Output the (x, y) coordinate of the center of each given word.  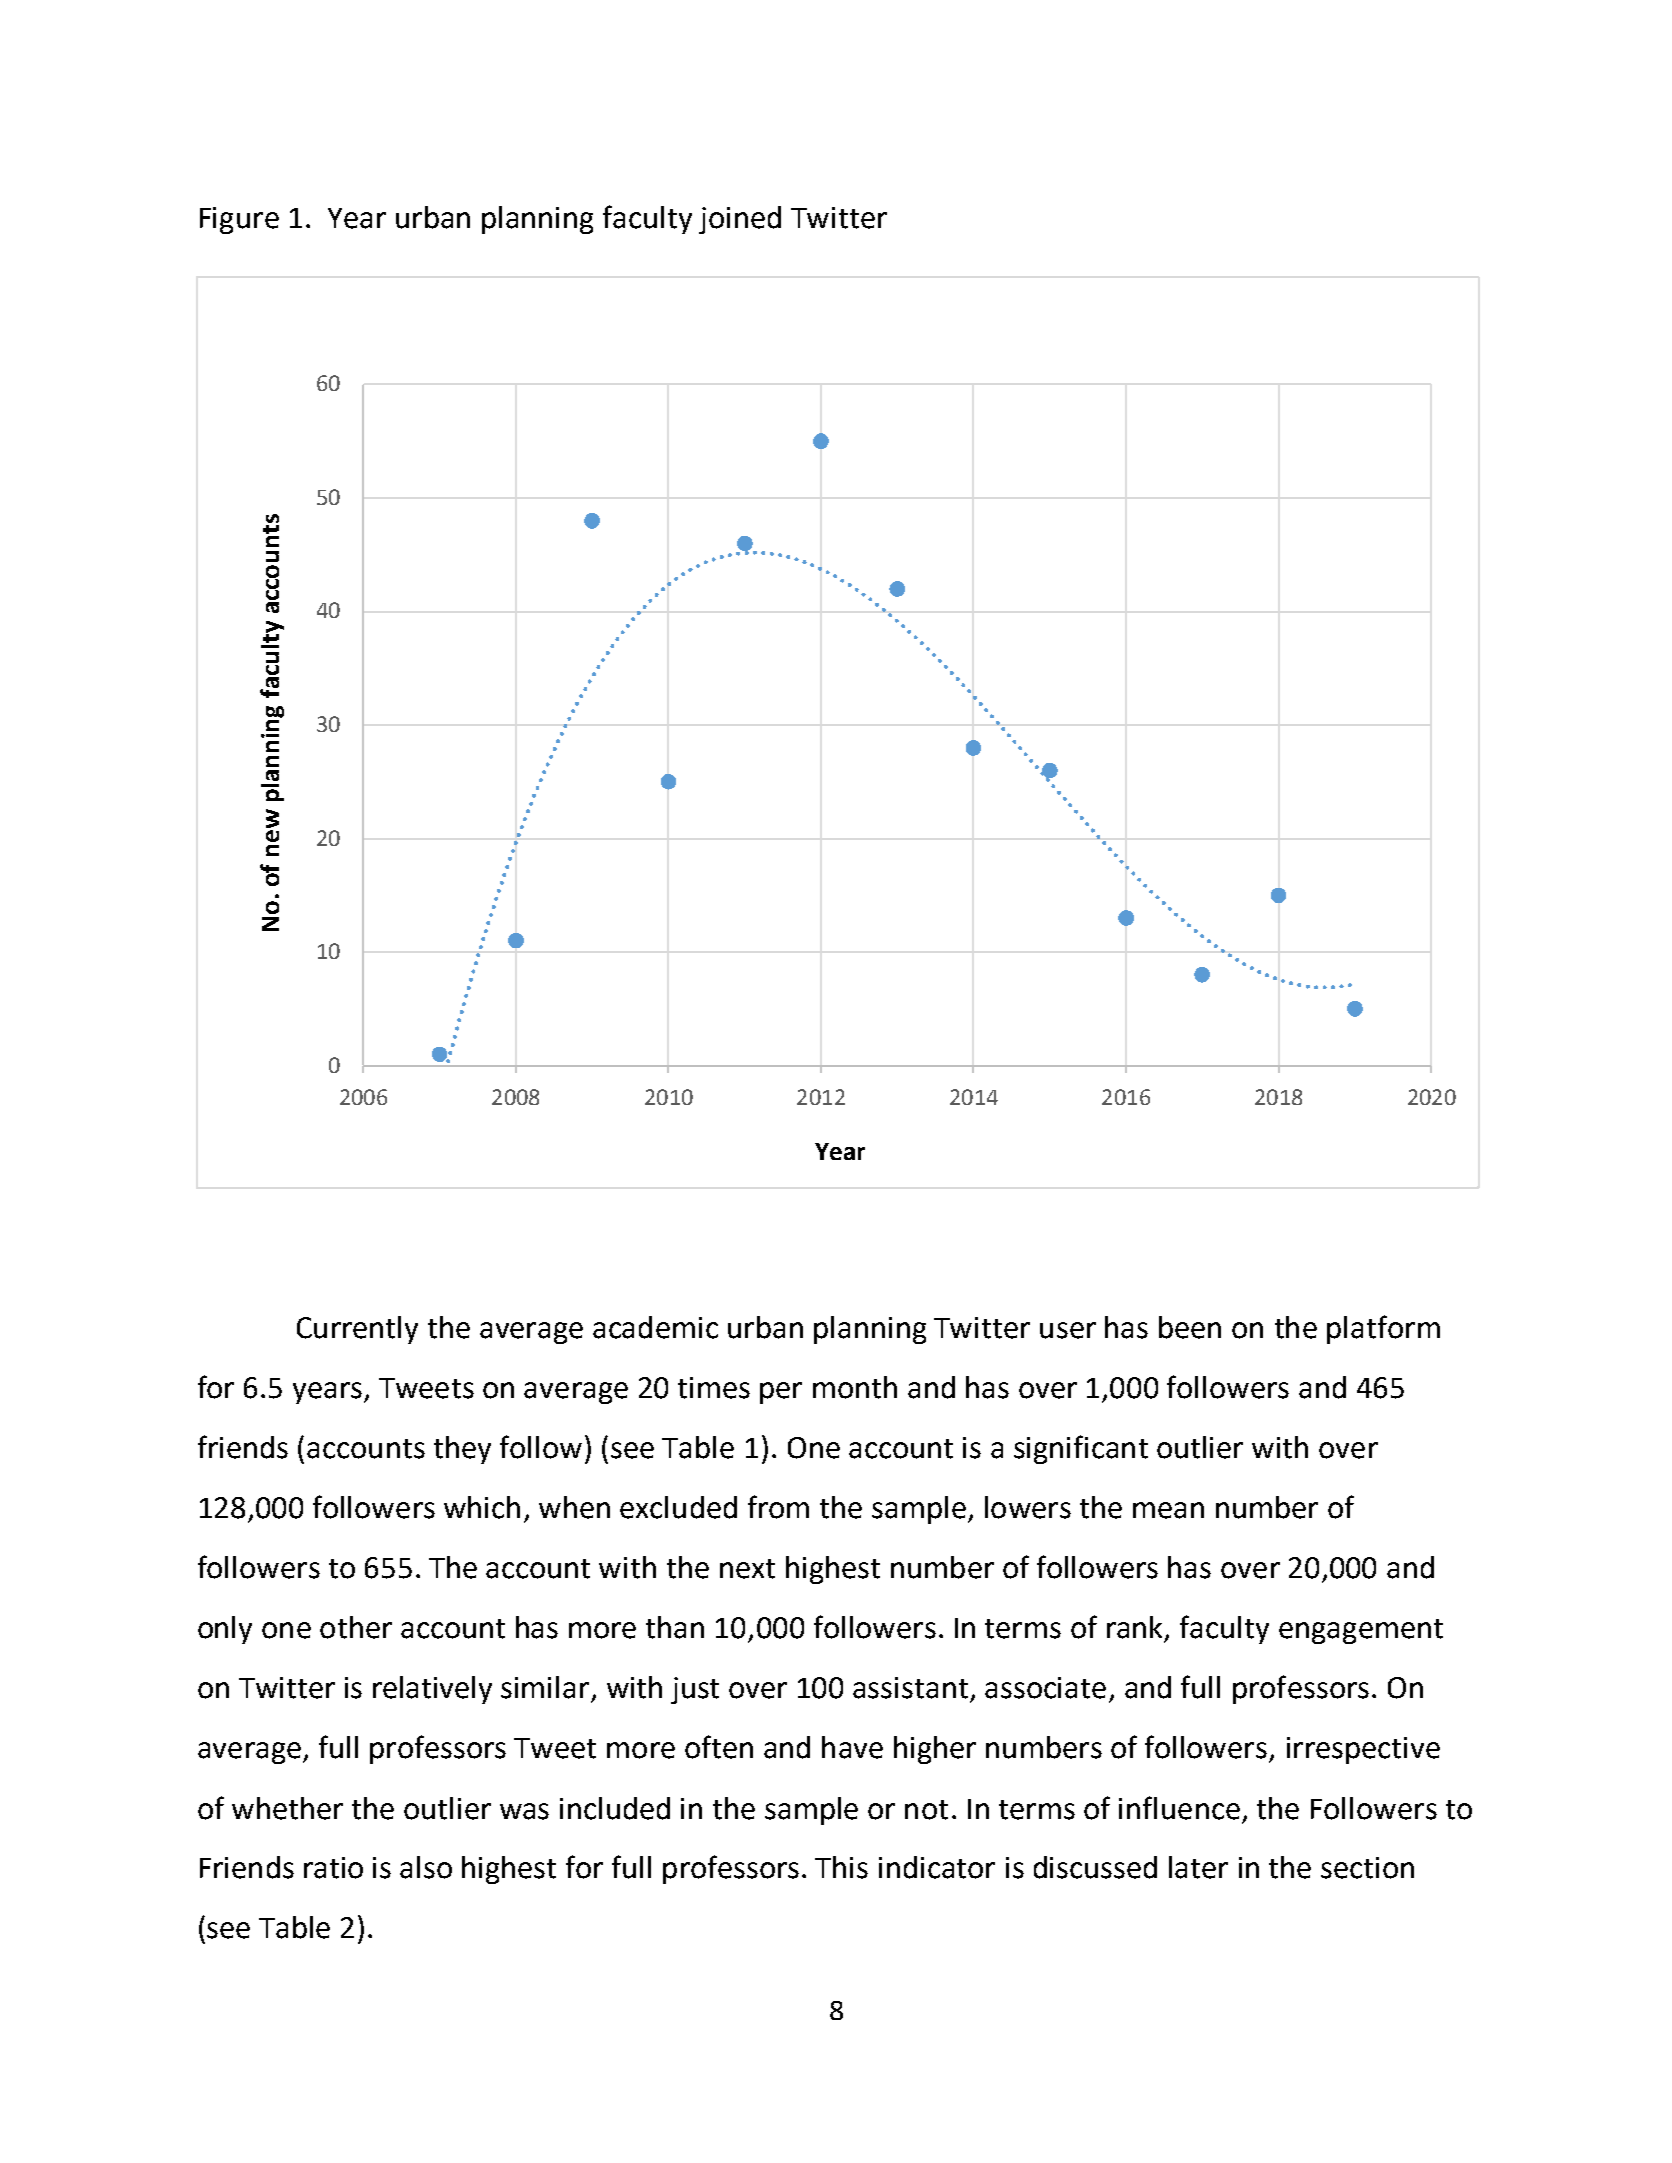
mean (1168, 1510)
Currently (357, 1330)
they (462, 1450)
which (482, 1507)
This (841, 1867)
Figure (239, 220)
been (1190, 1327)
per (781, 1393)
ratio (333, 1868)
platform (1383, 1329)
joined (740, 220)
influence (1179, 1808)
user (1068, 1330)
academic (655, 1327)
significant (1081, 1449)
